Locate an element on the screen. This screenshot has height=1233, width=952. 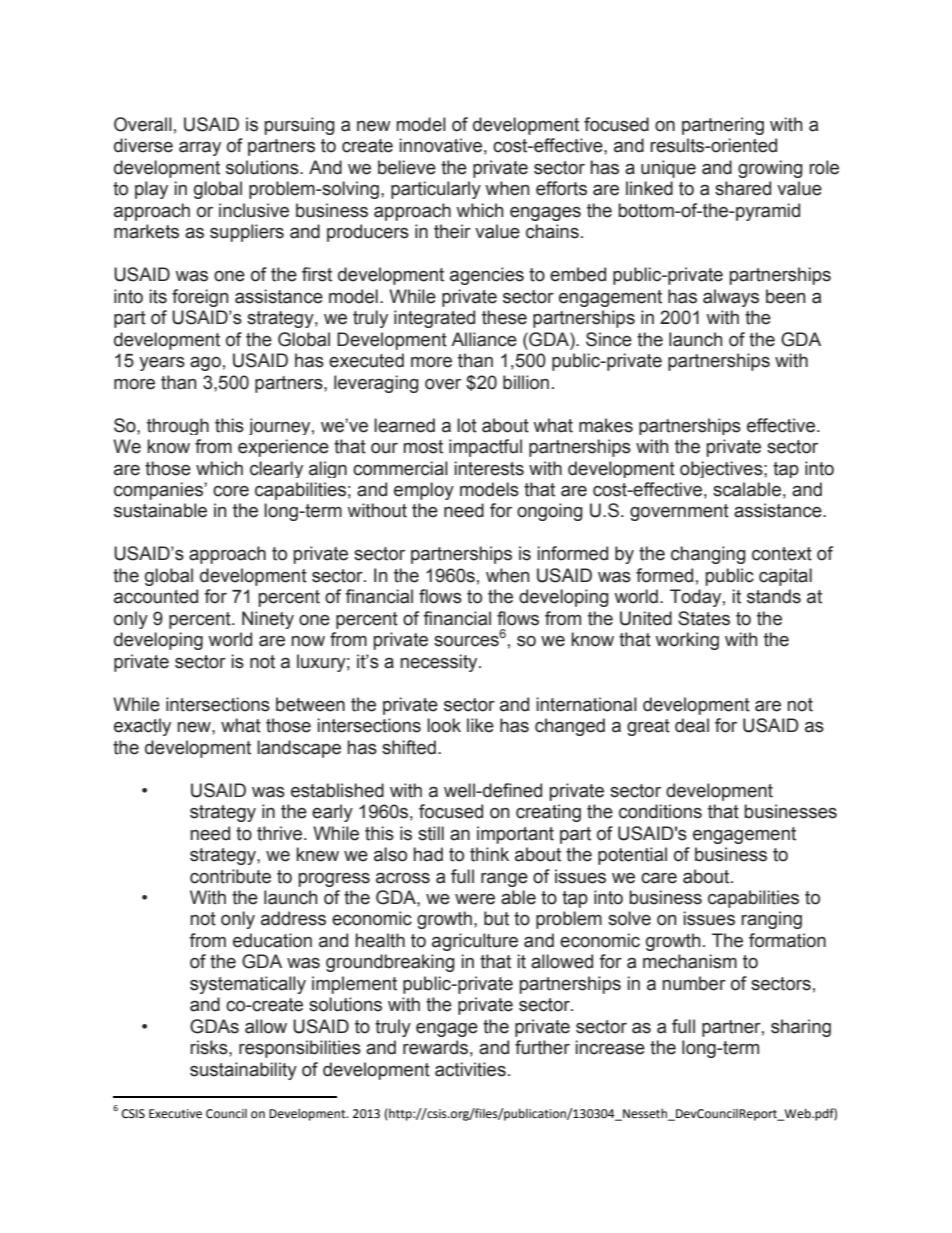
believe is located at coordinates (407, 167).
